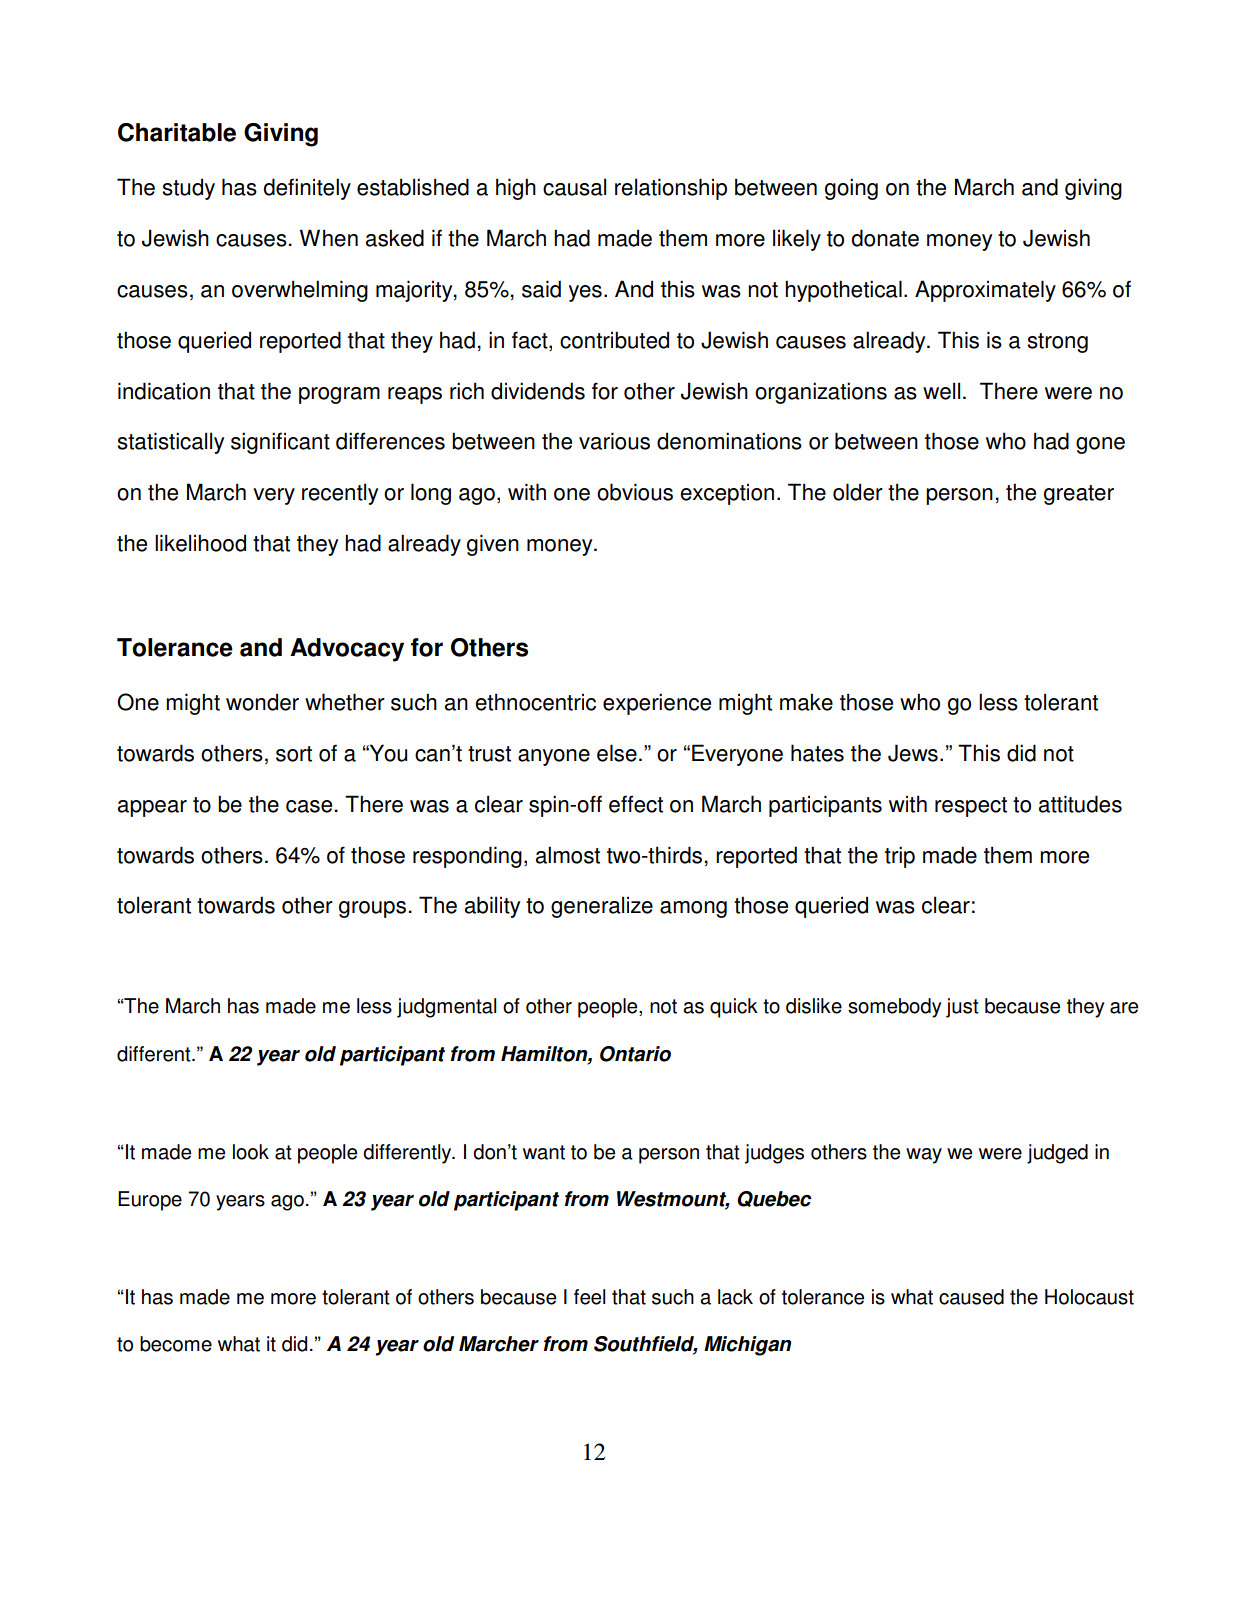 The image size is (1246, 1612). I want to click on feel, so click(590, 1297).
